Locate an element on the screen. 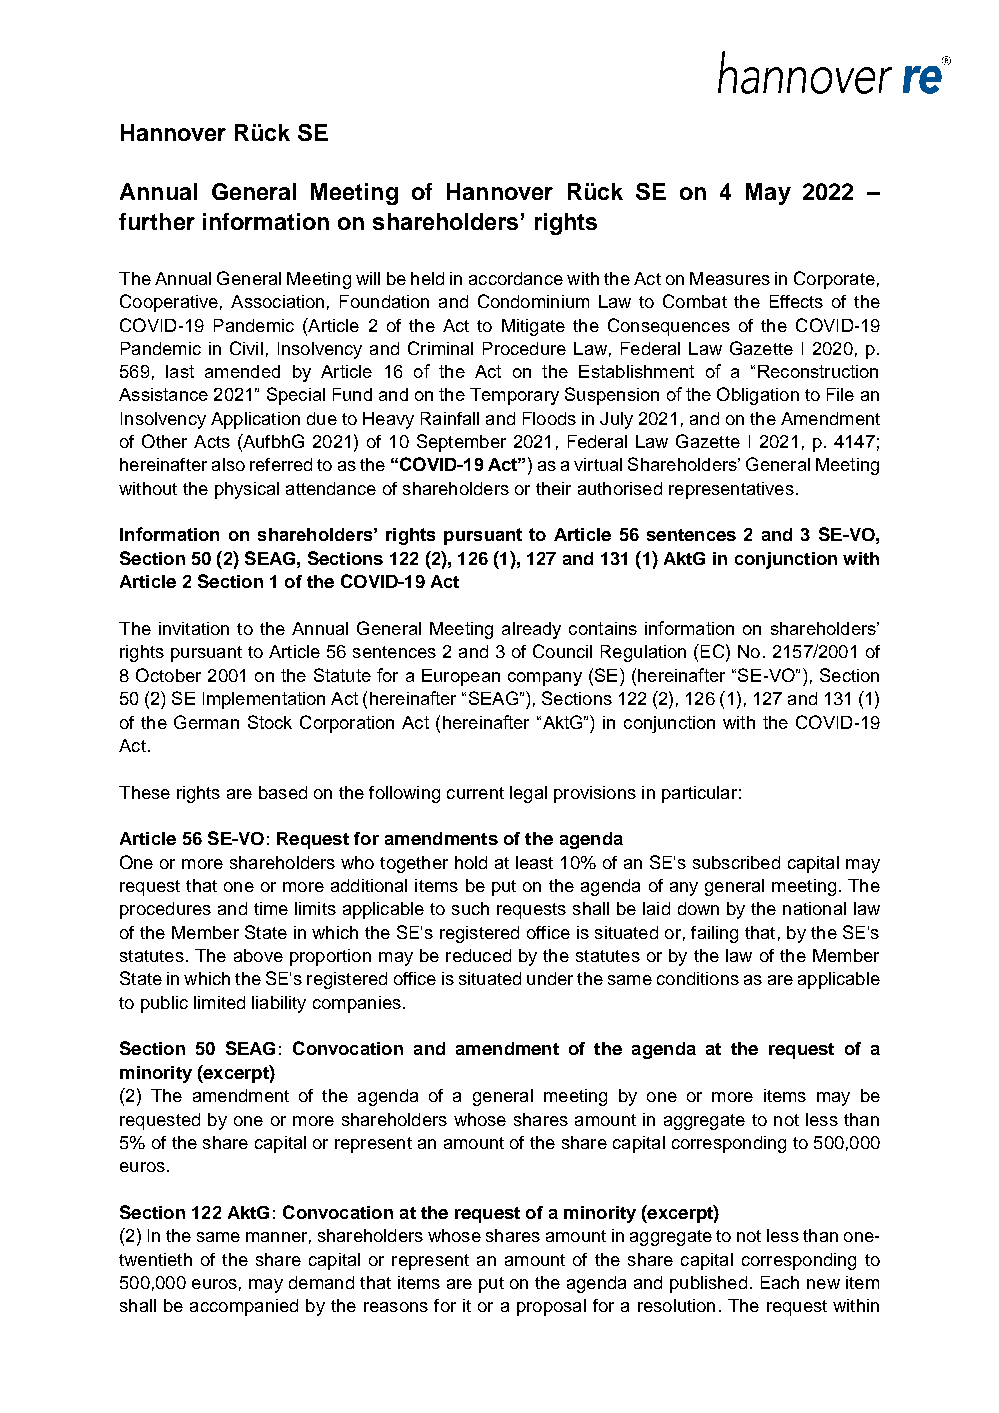  Each is located at coordinates (780, 1282).
